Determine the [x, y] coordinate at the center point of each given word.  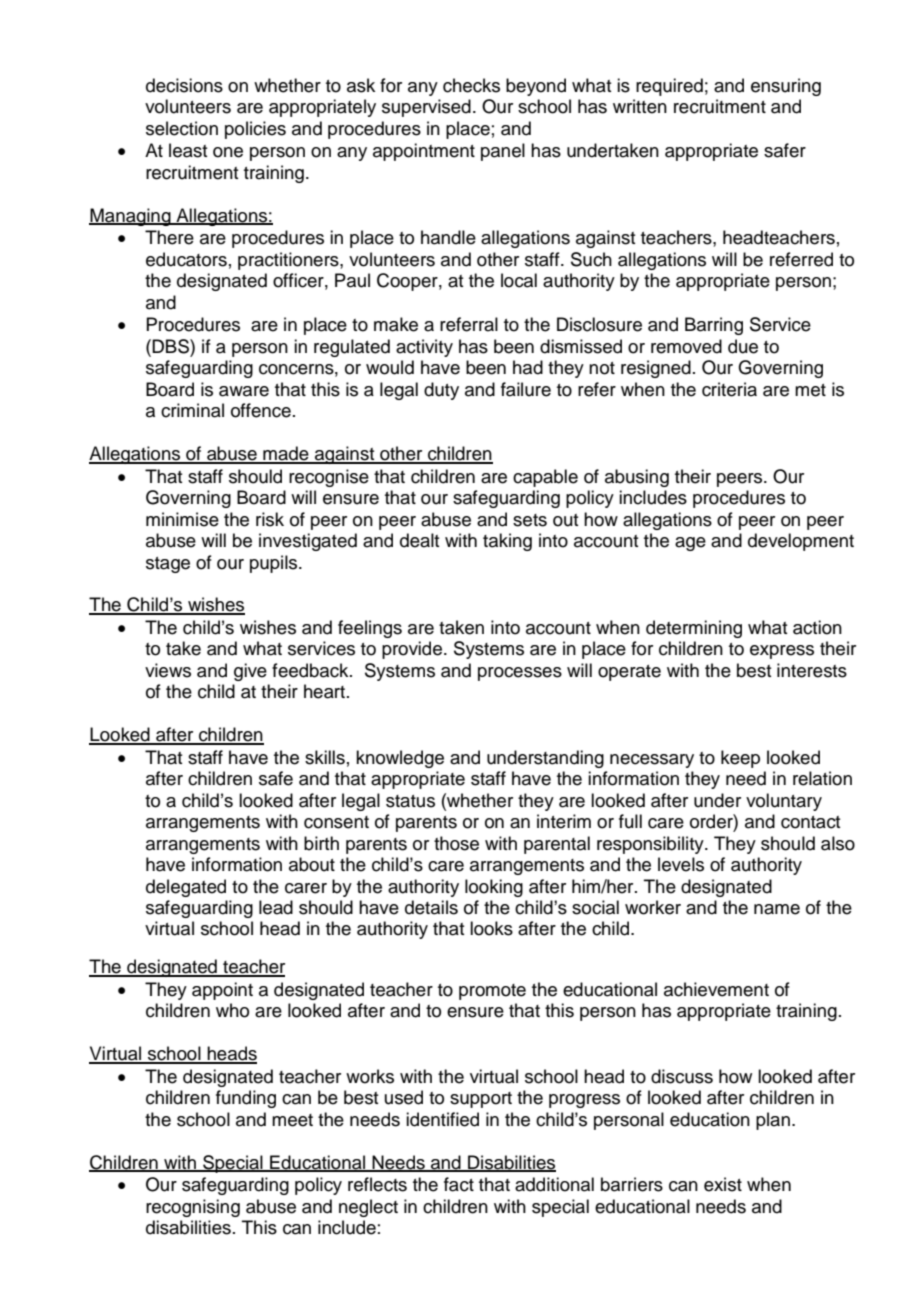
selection [182, 128]
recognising [193, 1208]
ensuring [786, 87]
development [801, 542]
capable [545, 478]
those [456, 843]
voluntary [784, 802]
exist [723, 1184]
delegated [186, 888]
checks [471, 85]
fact [459, 1184]
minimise [182, 519]
